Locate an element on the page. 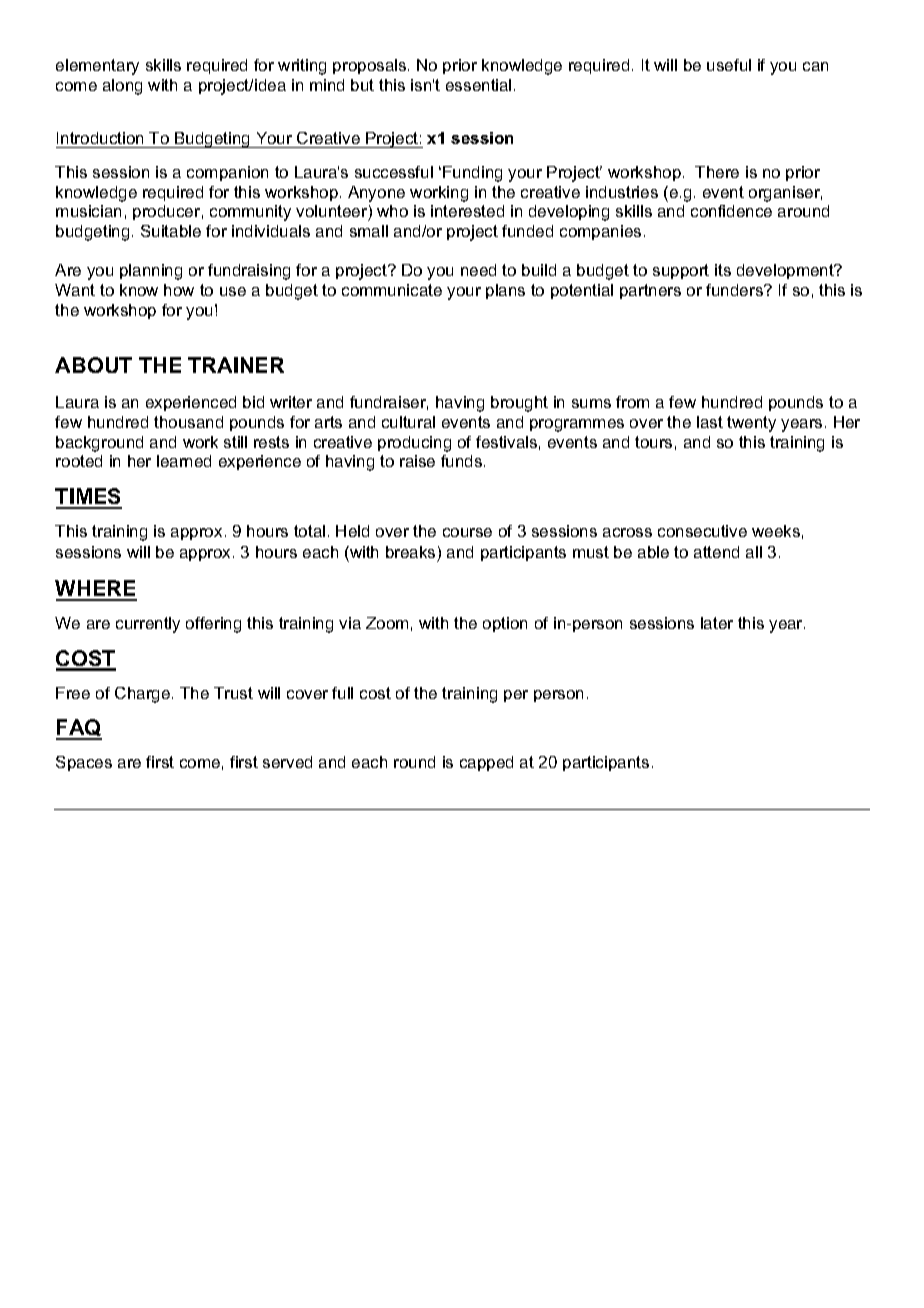 The width and height of the page is (924, 1308). FAQ is located at coordinates (79, 729).
